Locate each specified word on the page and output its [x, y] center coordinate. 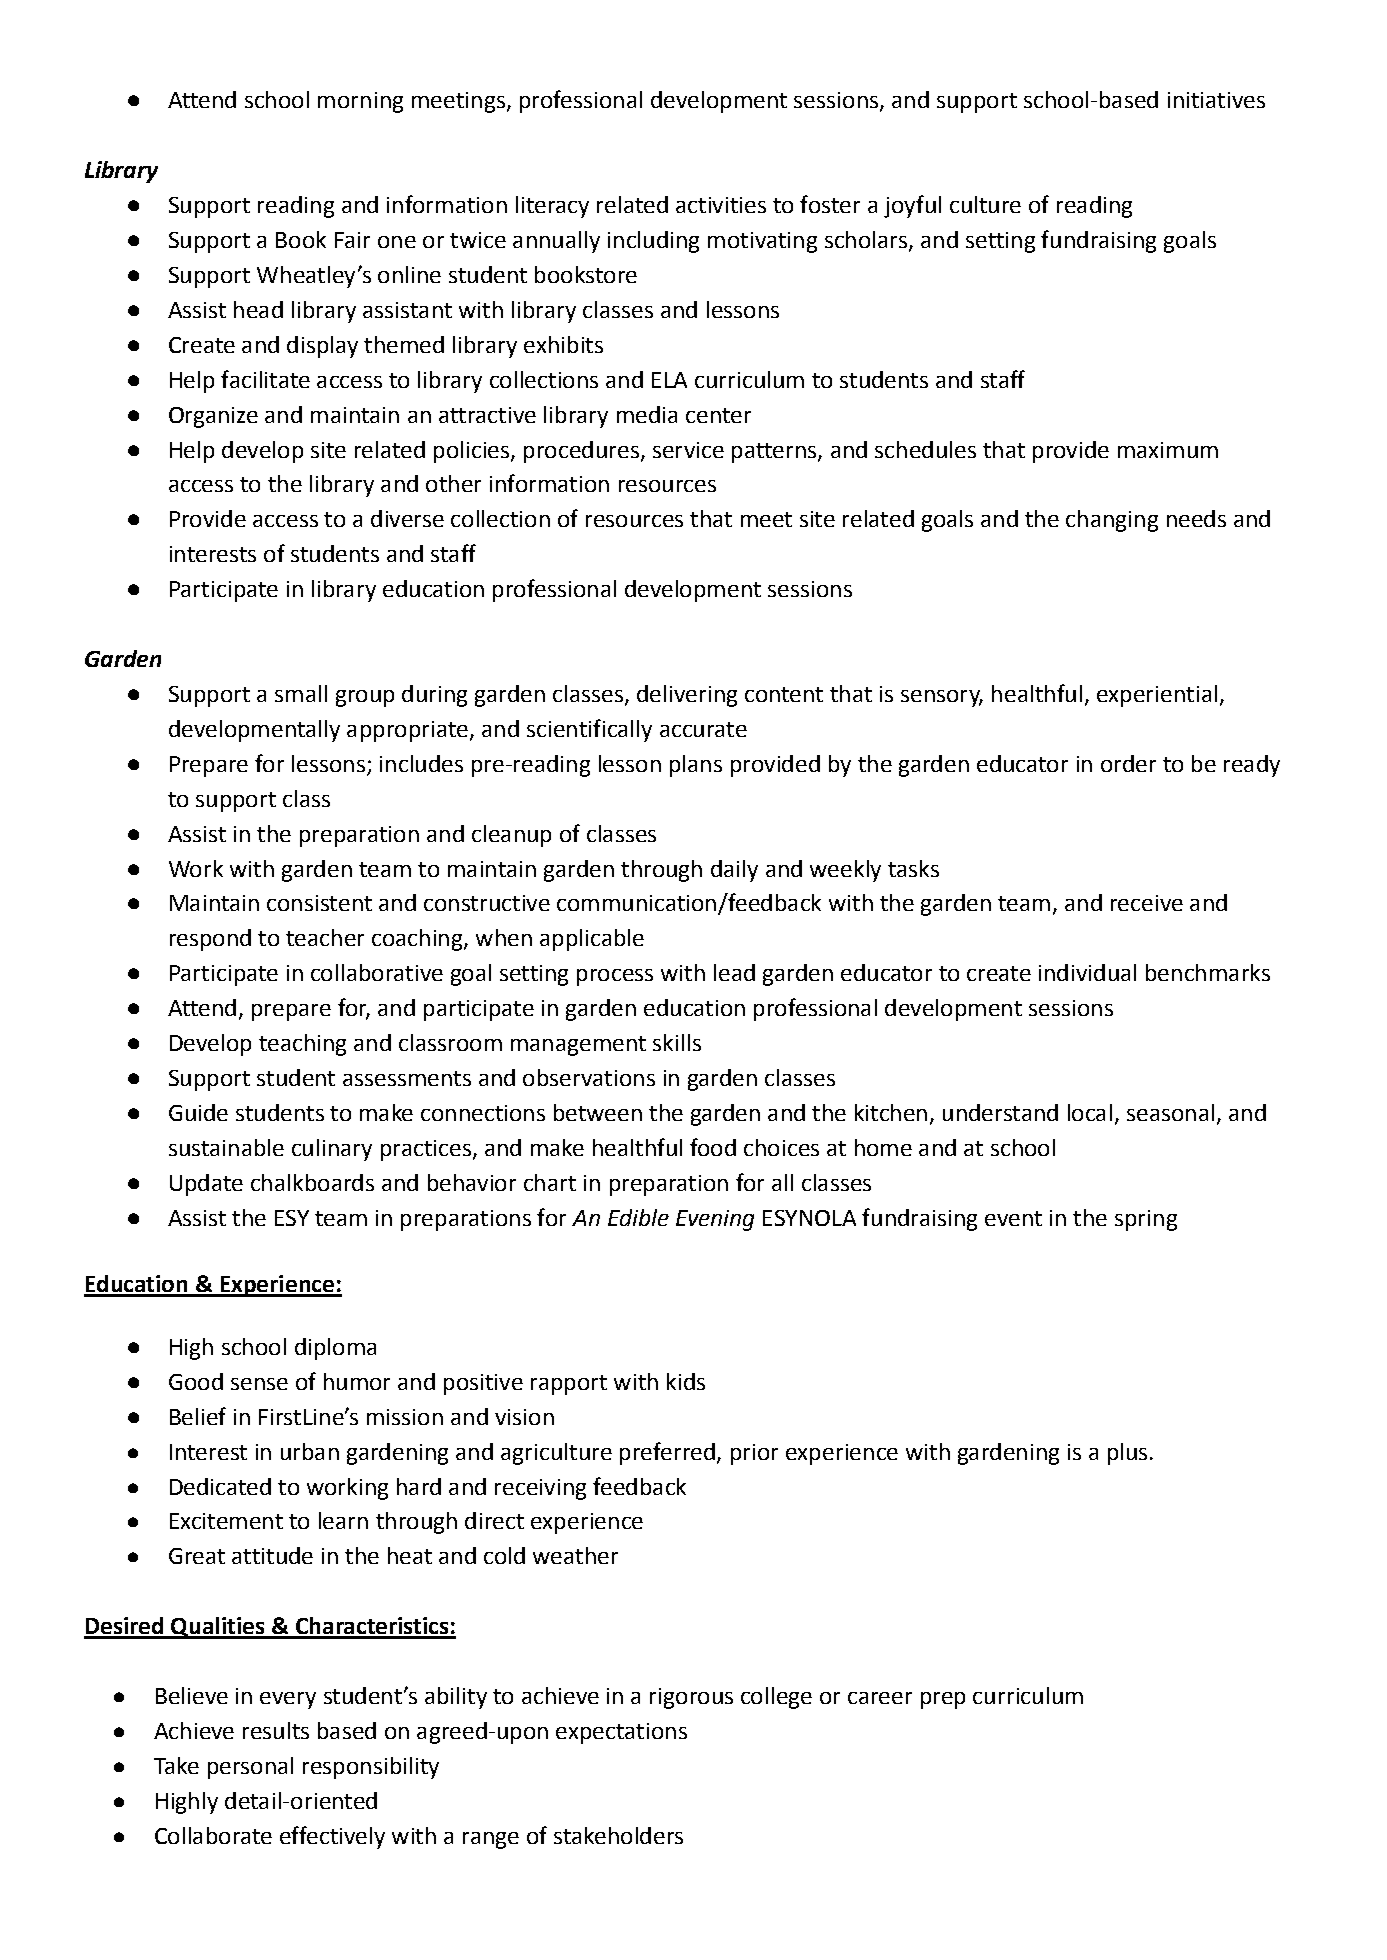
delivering [687, 696]
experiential [1157, 696]
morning [360, 102]
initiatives [1216, 100]
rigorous [691, 1698]
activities [721, 205]
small [301, 693]
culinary [332, 1150]
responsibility [371, 1768]
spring [1146, 1220]
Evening [715, 1220]
